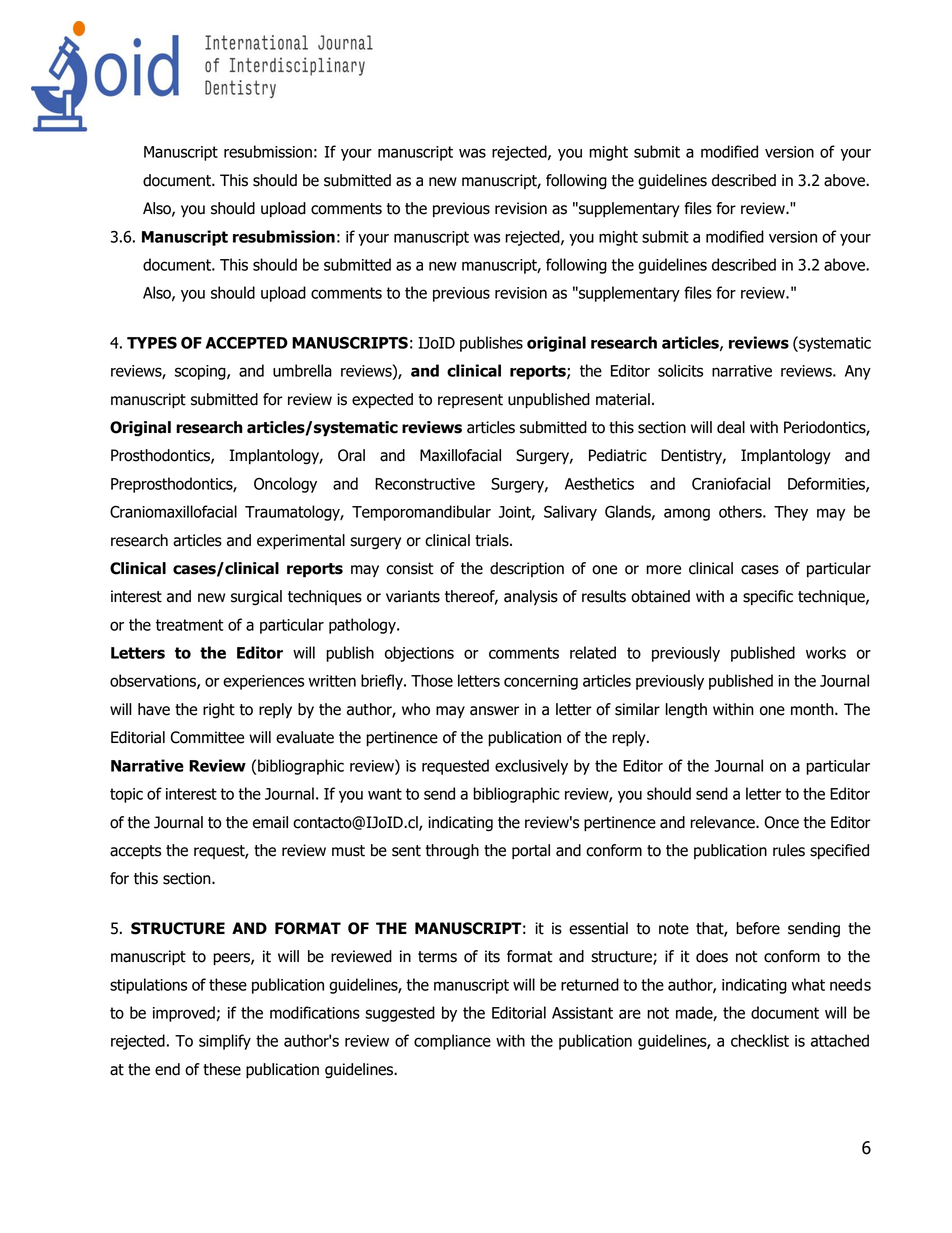  Describe the element at coordinates (858, 372) in the screenshot. I see `Any` at that location.
